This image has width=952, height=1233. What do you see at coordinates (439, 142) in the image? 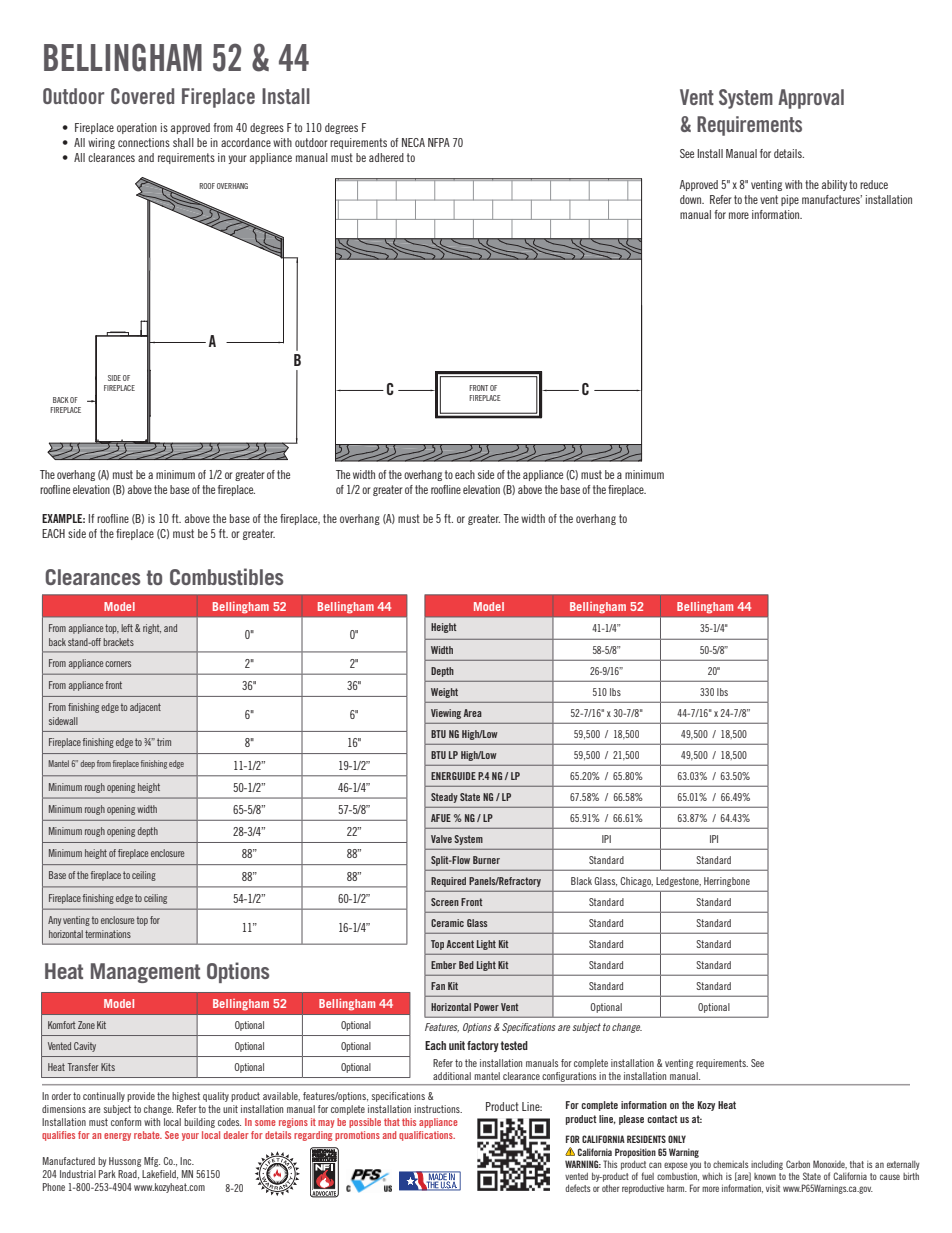
I see `NFPA` at bounding box center [439, 142].
